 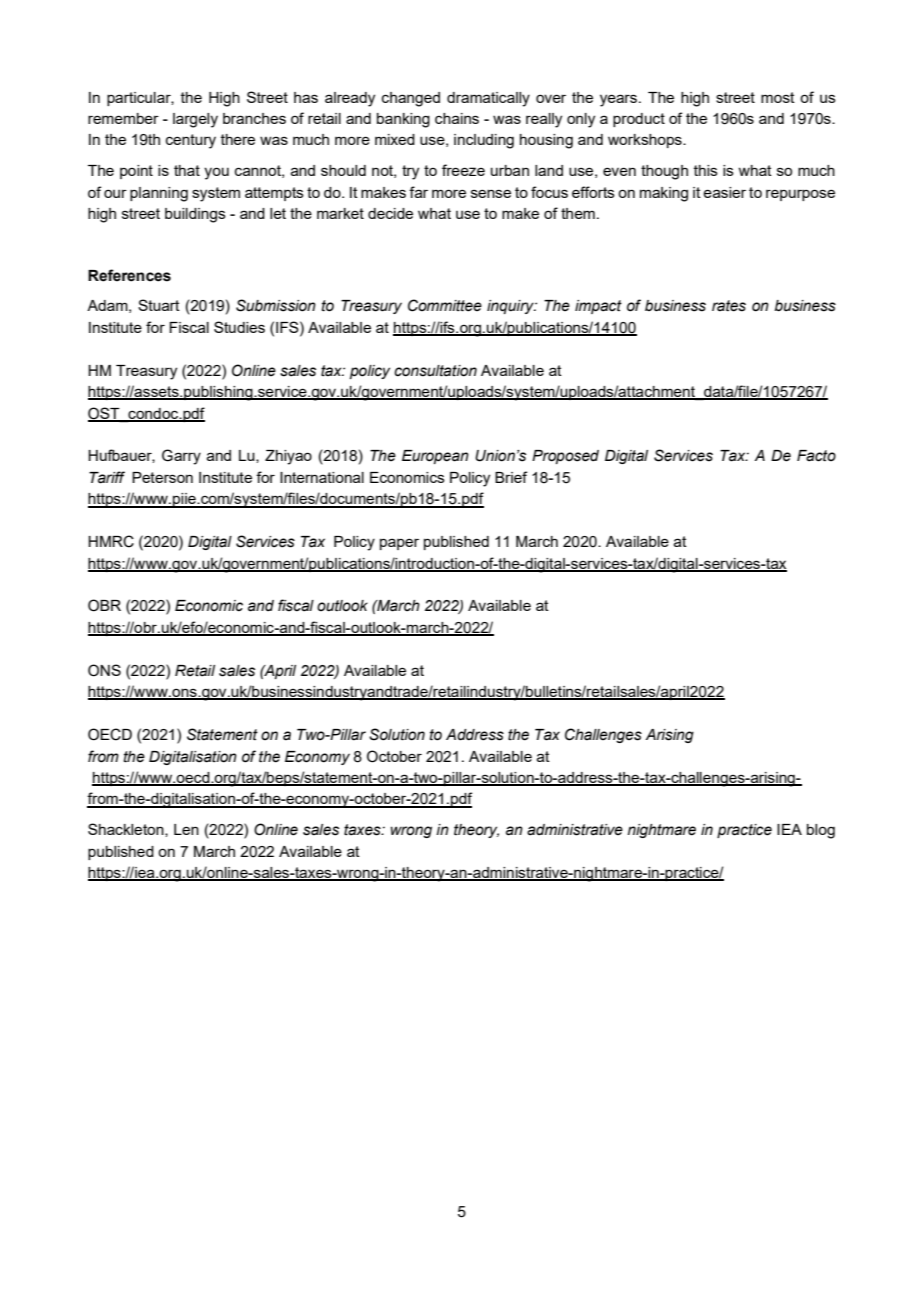 What do you see at coordinates (729, 306) in the image?
I see `rates` at bounding box center [729, 306].
